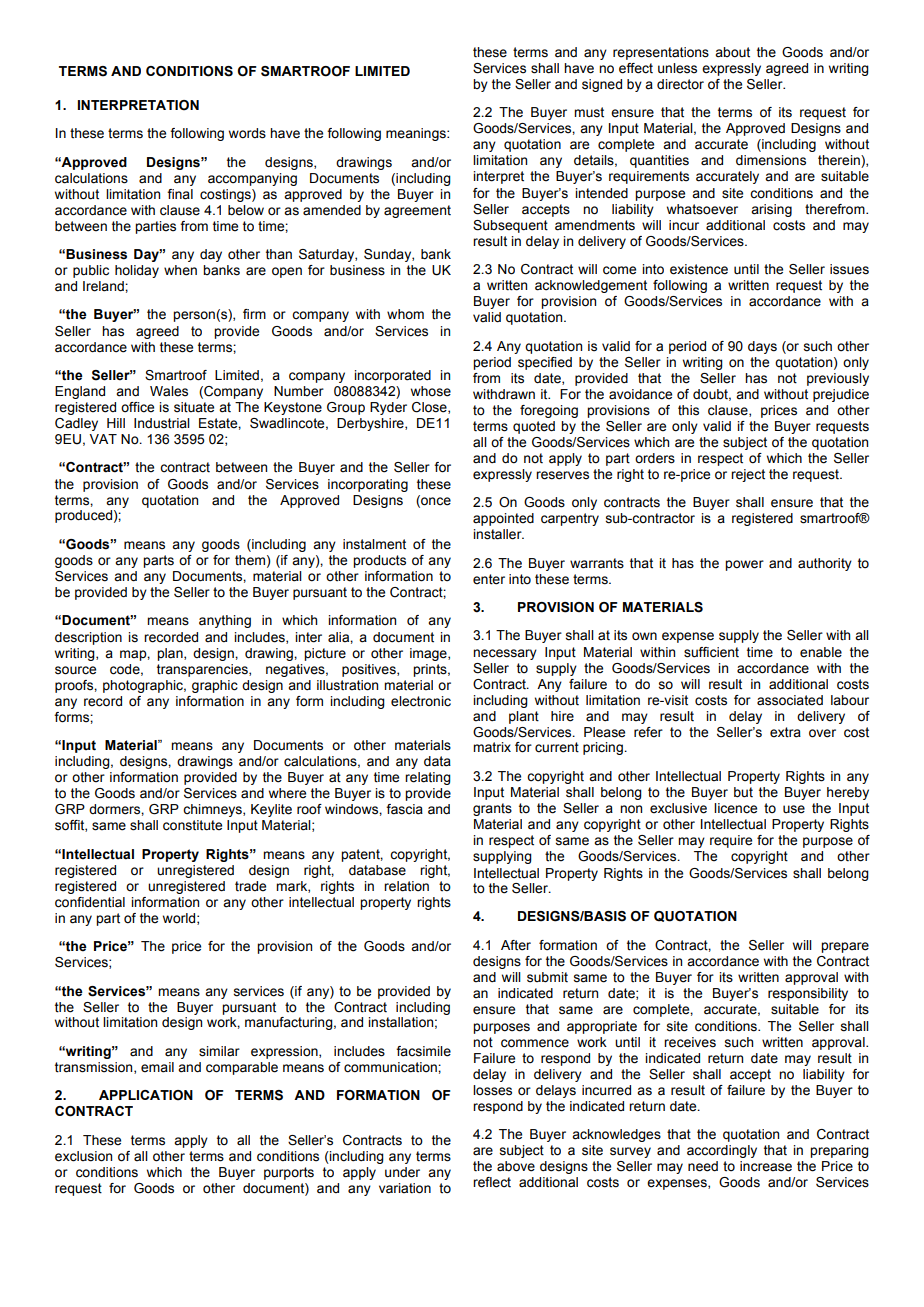 Image resolution: width=924 pixels, height=1307 pixels. Describe the element at coordinates (762, 347) in the page. I see `days` at that location.
